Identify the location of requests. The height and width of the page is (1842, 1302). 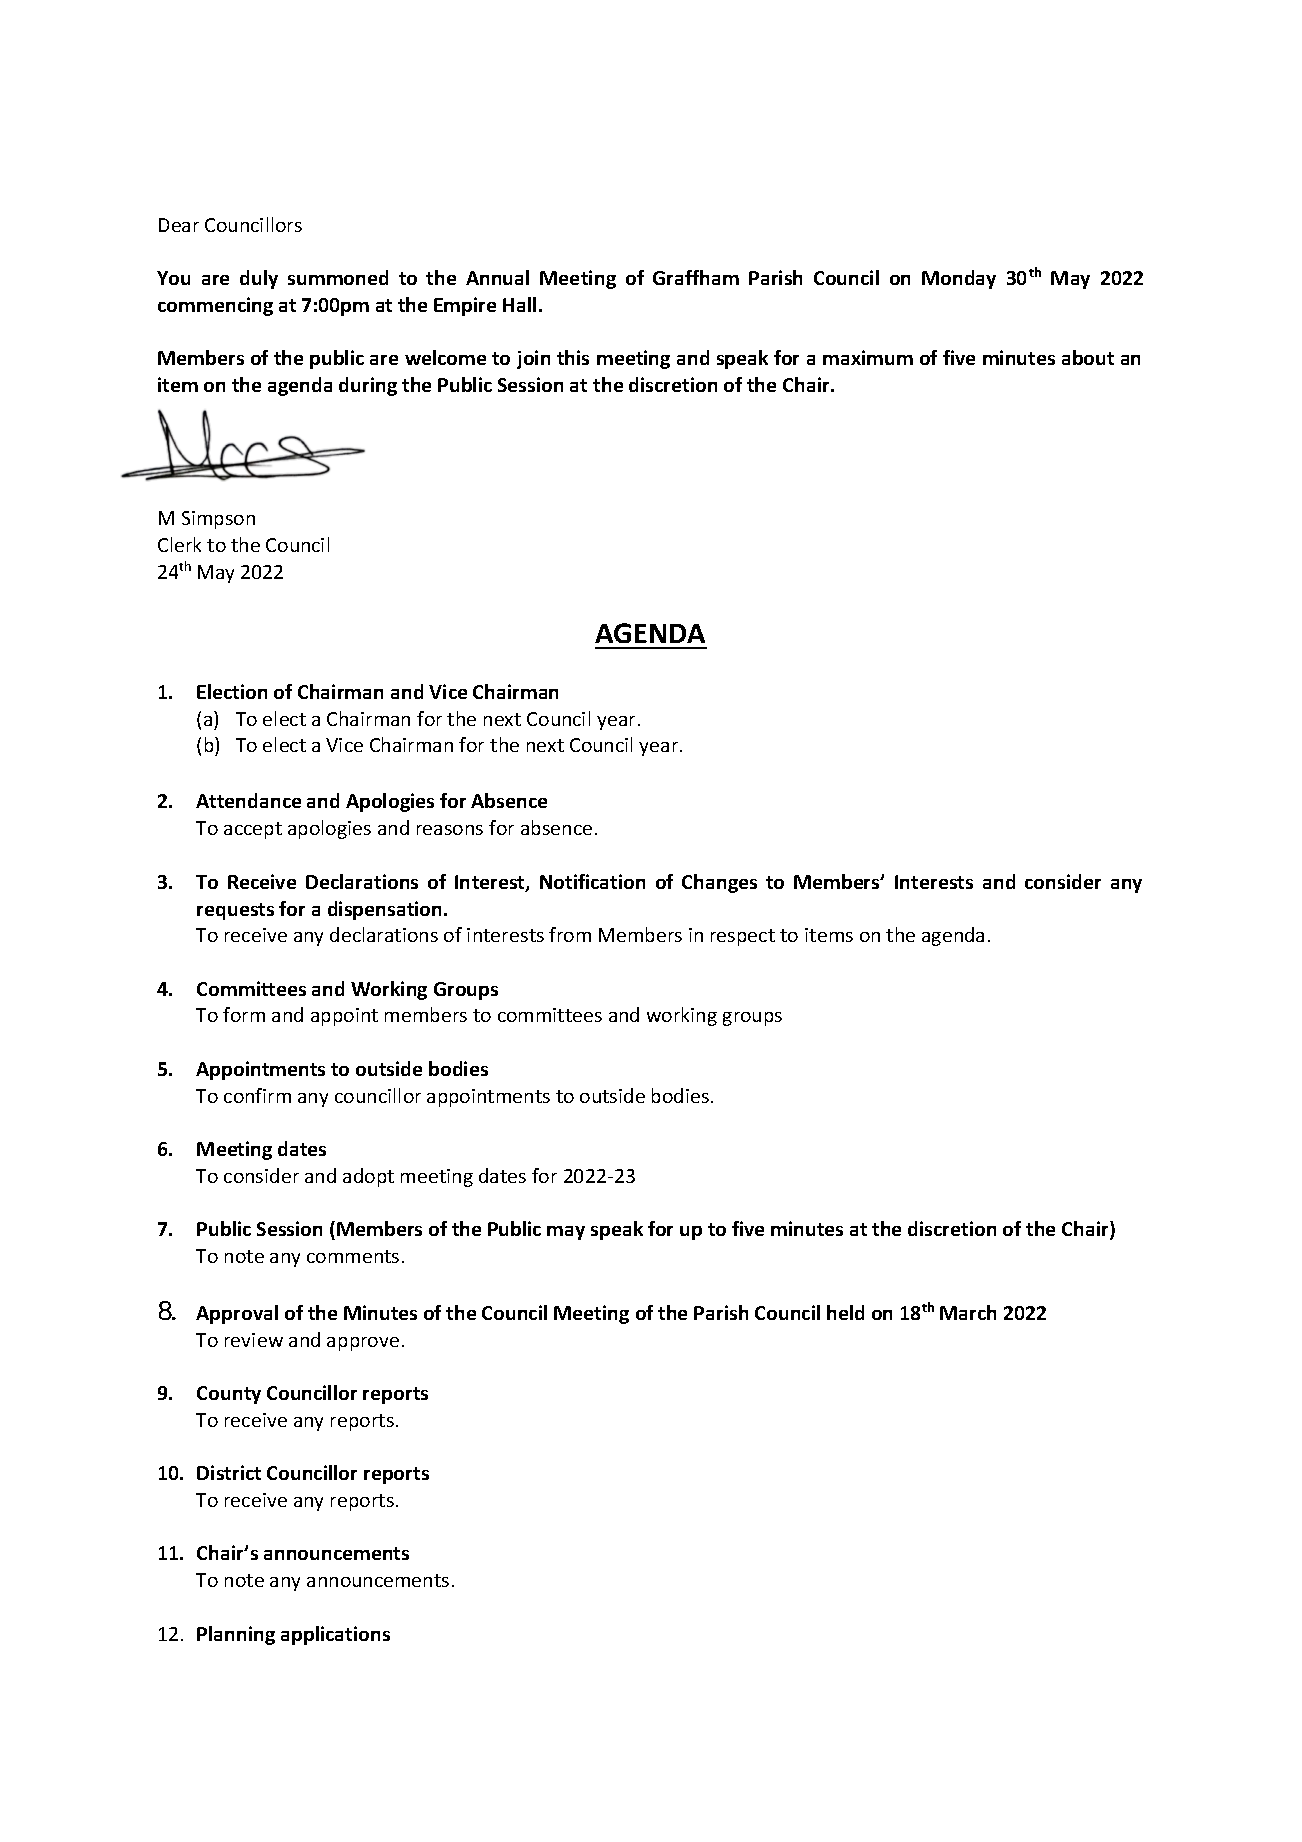
(235, 911).
